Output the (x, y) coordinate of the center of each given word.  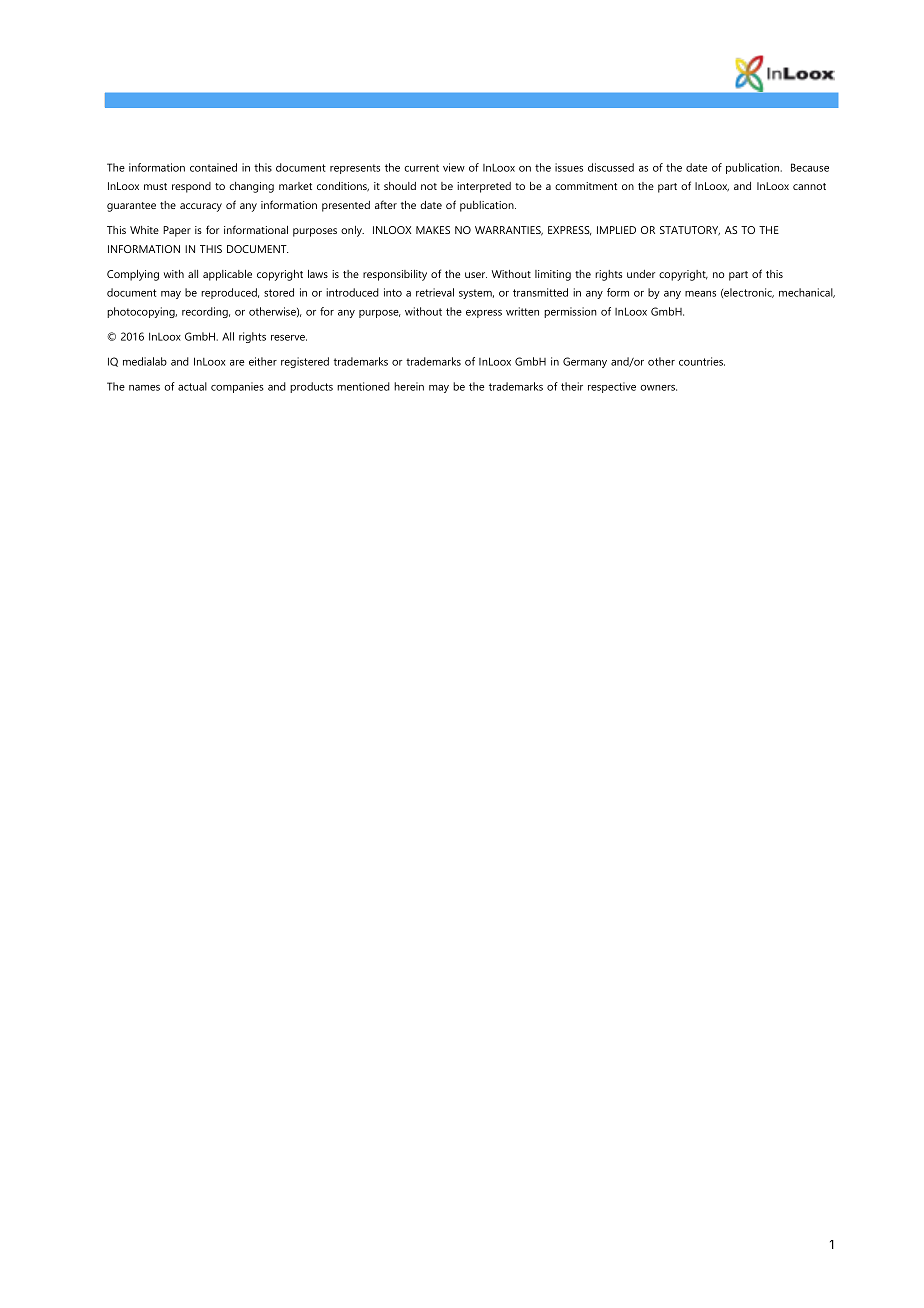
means (700, 294)
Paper (177, 231)
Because (810, 167)
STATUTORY (690, 231)
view (454, 167)
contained (213, 167)
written (522, 311)
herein (409, 386)
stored (279, 292)
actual (192, 386)
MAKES (433, 230)
